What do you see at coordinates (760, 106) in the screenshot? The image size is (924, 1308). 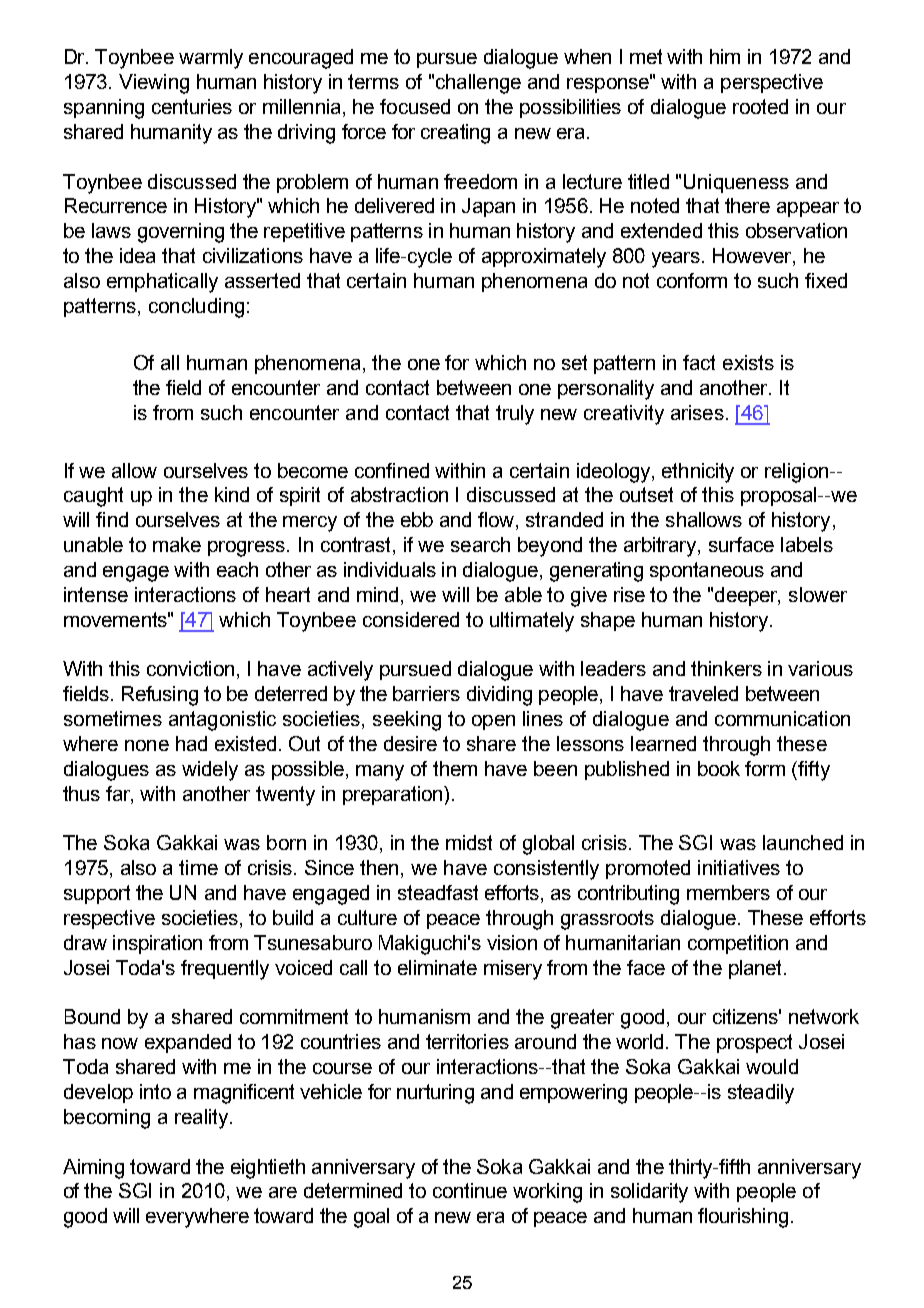 I see `rooted` at bounding box center [760, 106].
